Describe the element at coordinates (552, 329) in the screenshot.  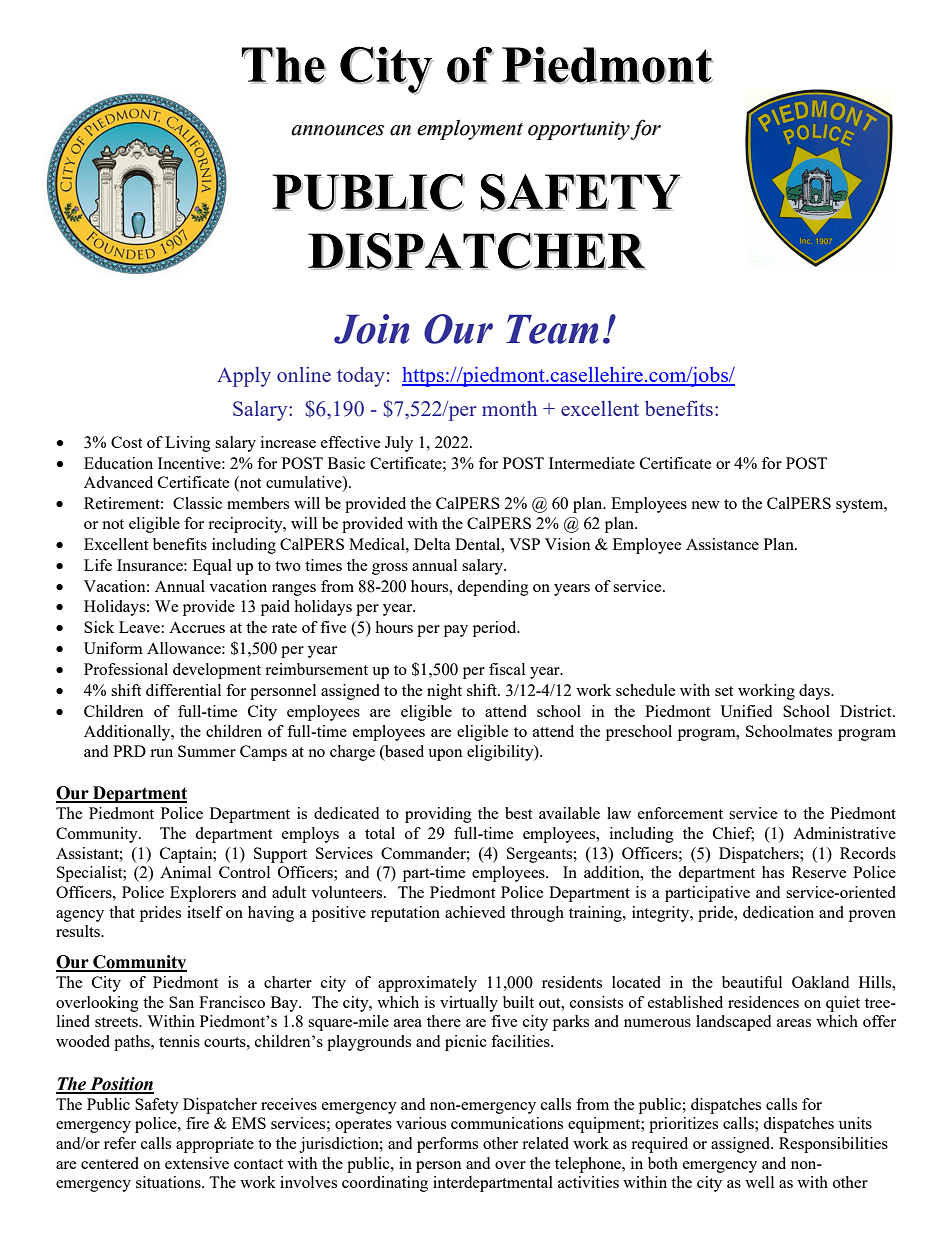
I see `Team` at that location.
